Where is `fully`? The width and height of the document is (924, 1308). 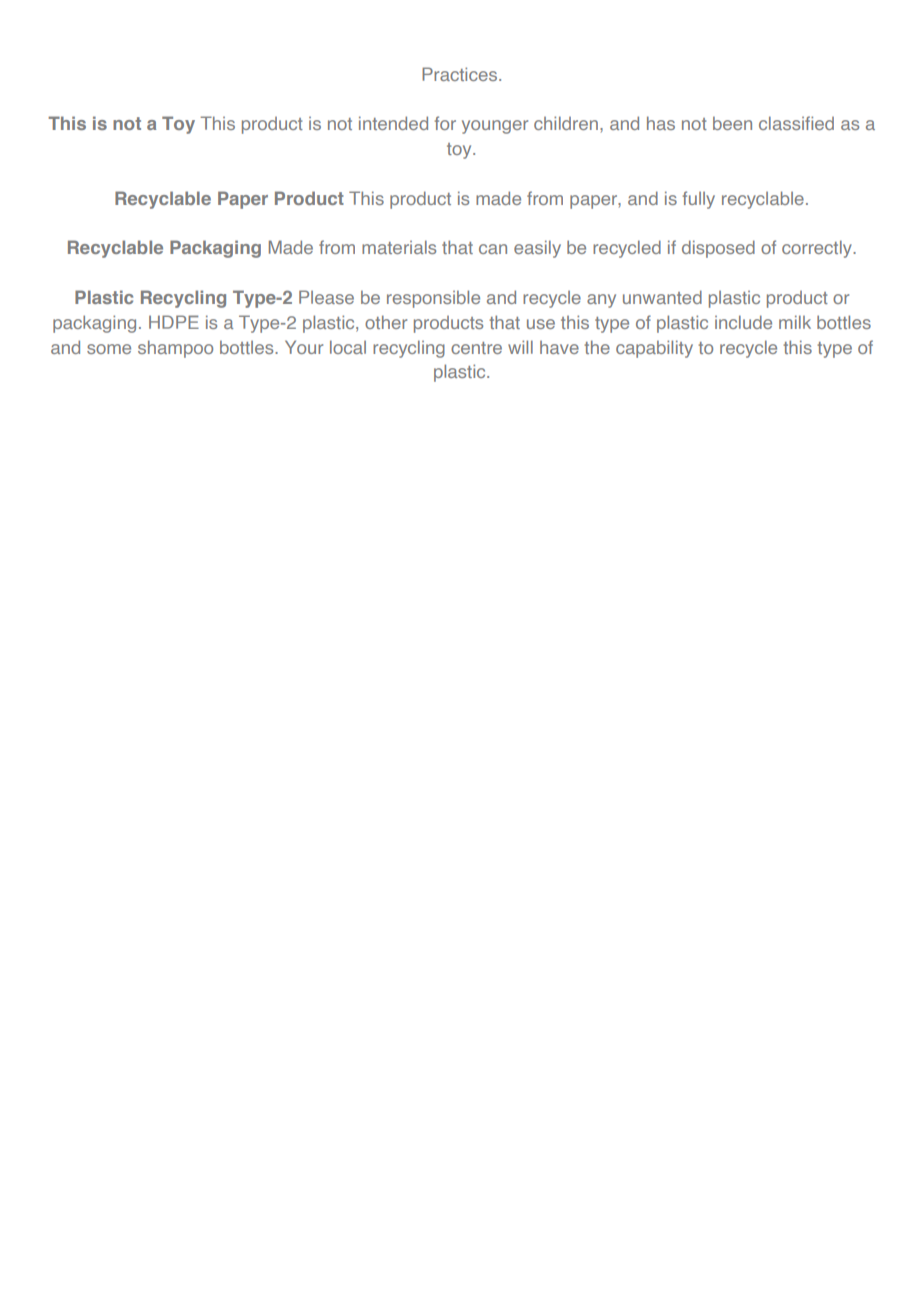
fully is located at coordinates (699, 200).
